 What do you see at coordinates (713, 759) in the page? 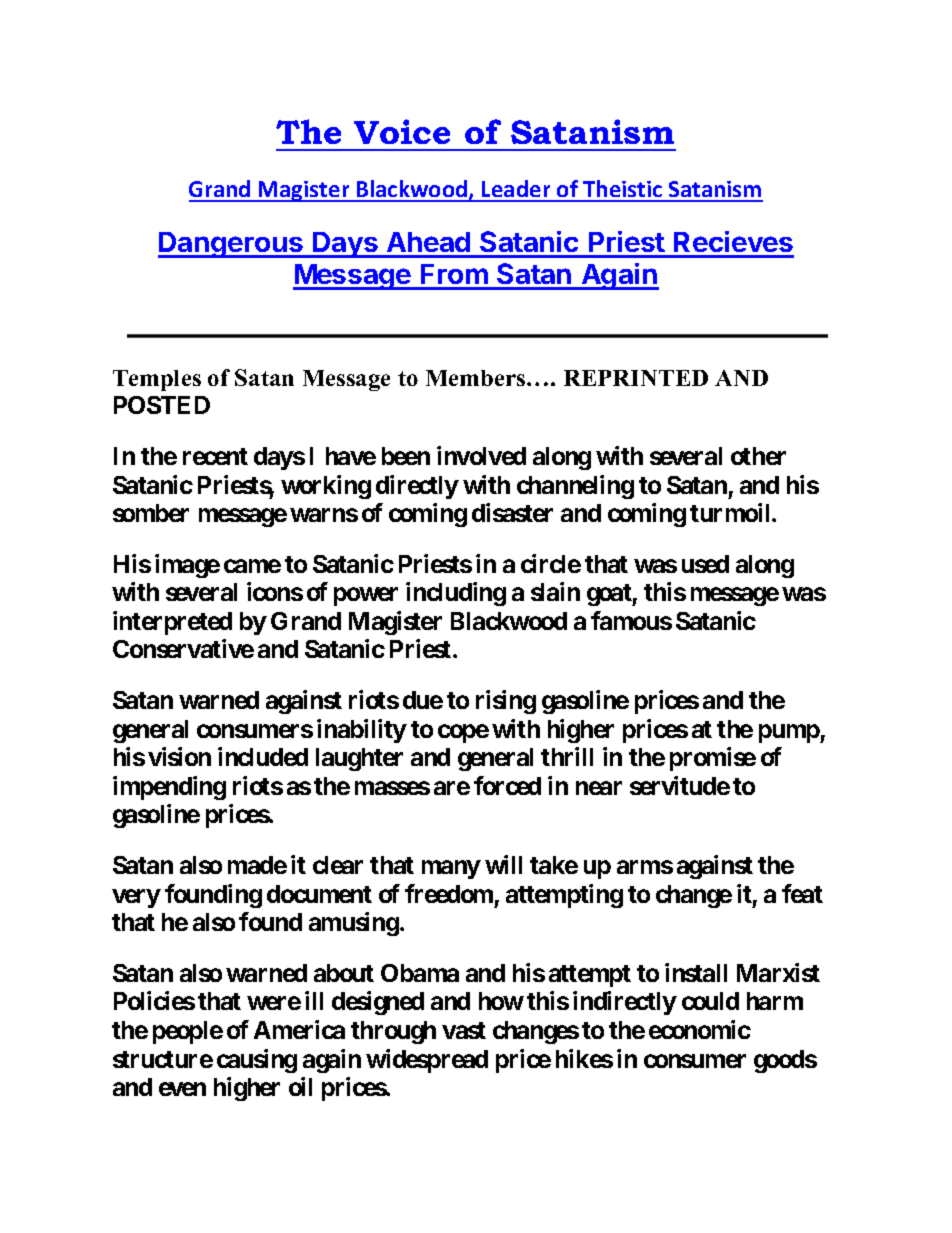
I see `promise` at bounding box center [713, 759].
